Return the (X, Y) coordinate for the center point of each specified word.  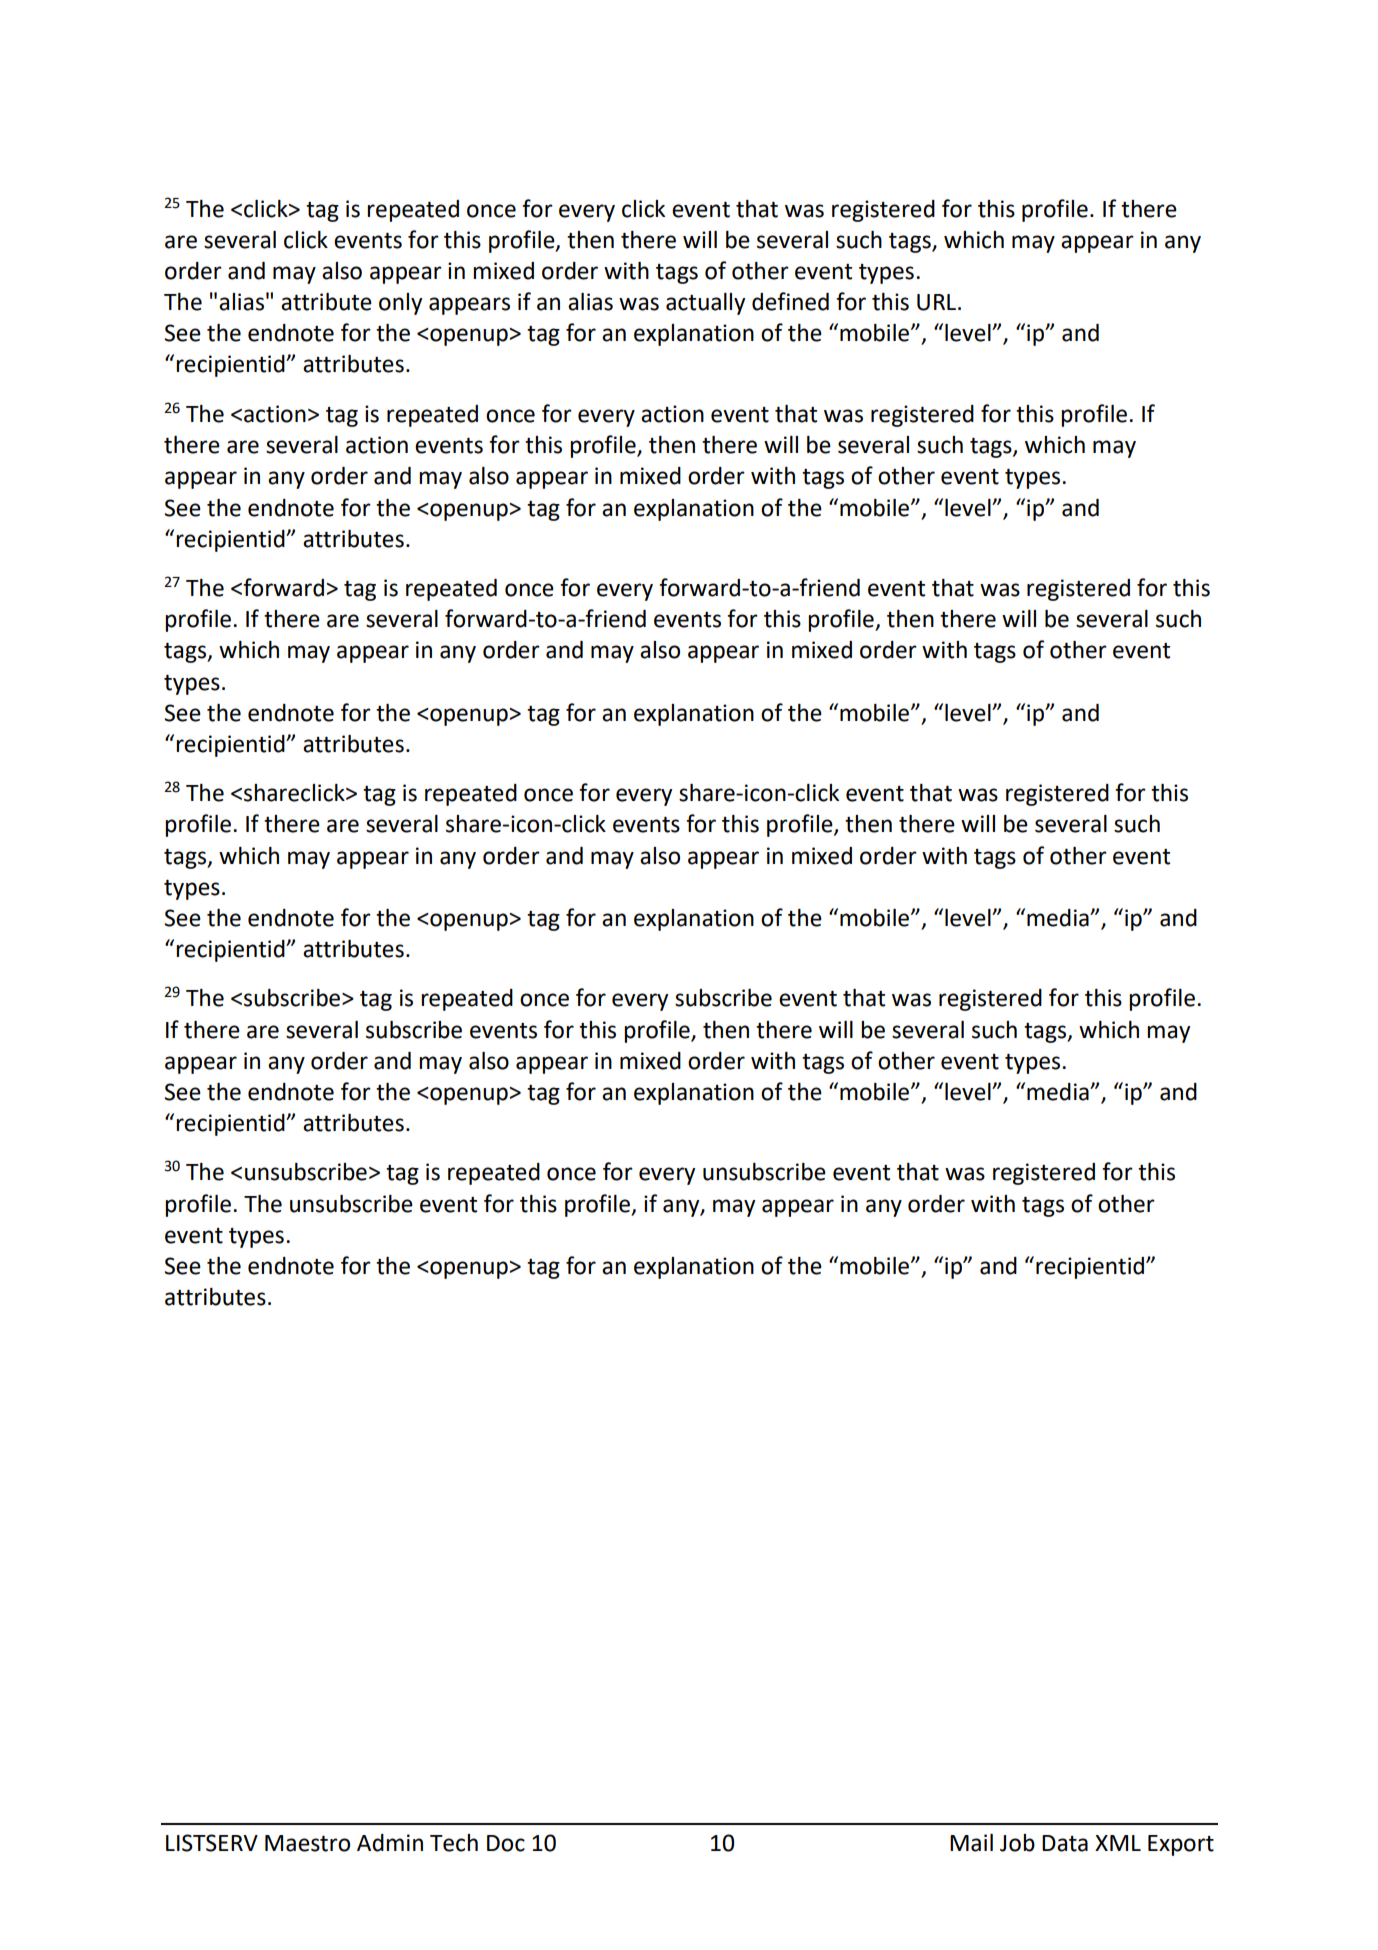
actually (705, 304)
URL (938, 302)
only (400, 304)
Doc (506, 1843)
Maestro (307, 1843)
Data (1065, 1843)
